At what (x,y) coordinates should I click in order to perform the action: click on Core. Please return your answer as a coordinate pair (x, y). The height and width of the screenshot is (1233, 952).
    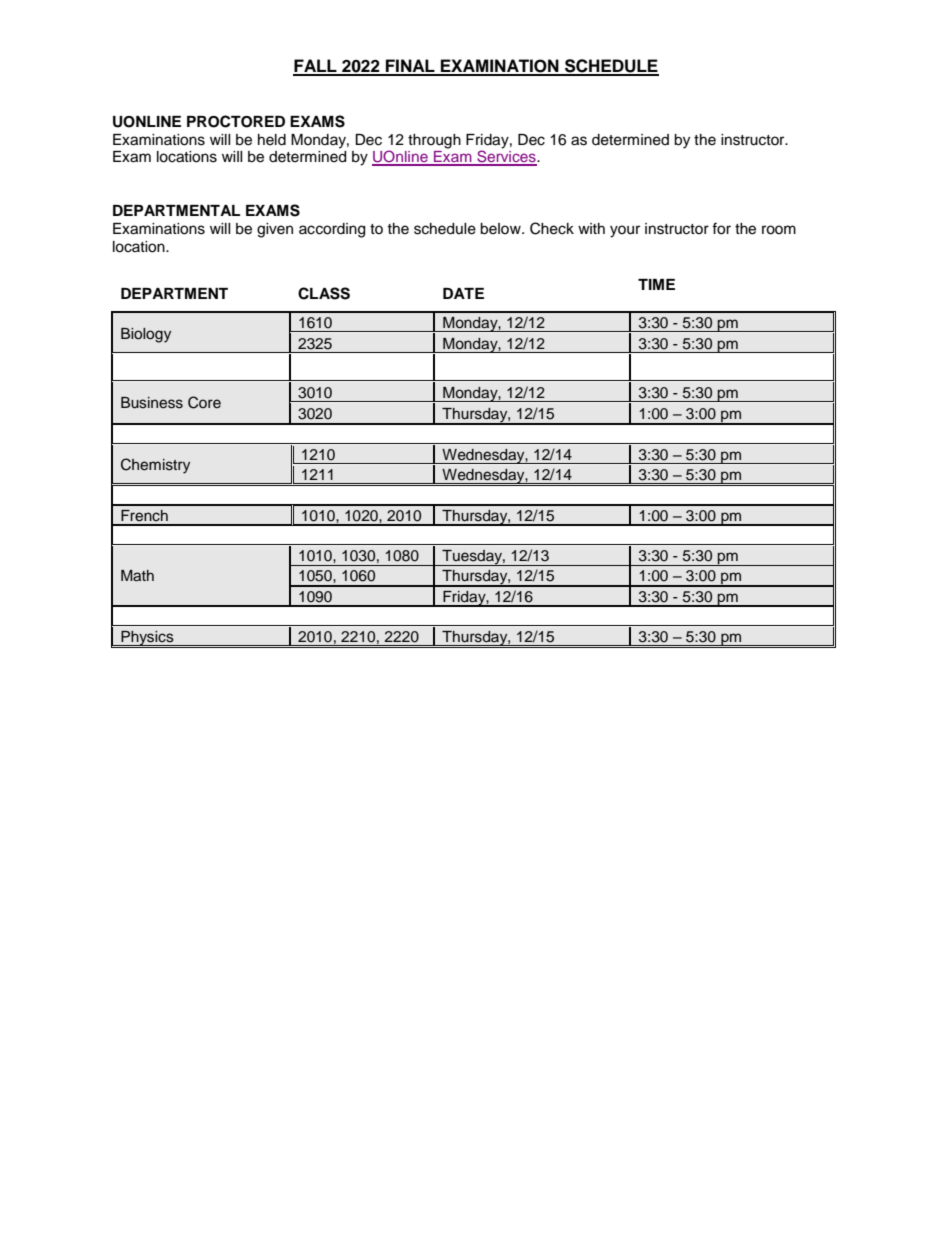
    Looking at the image, I should click on (204, 402).
